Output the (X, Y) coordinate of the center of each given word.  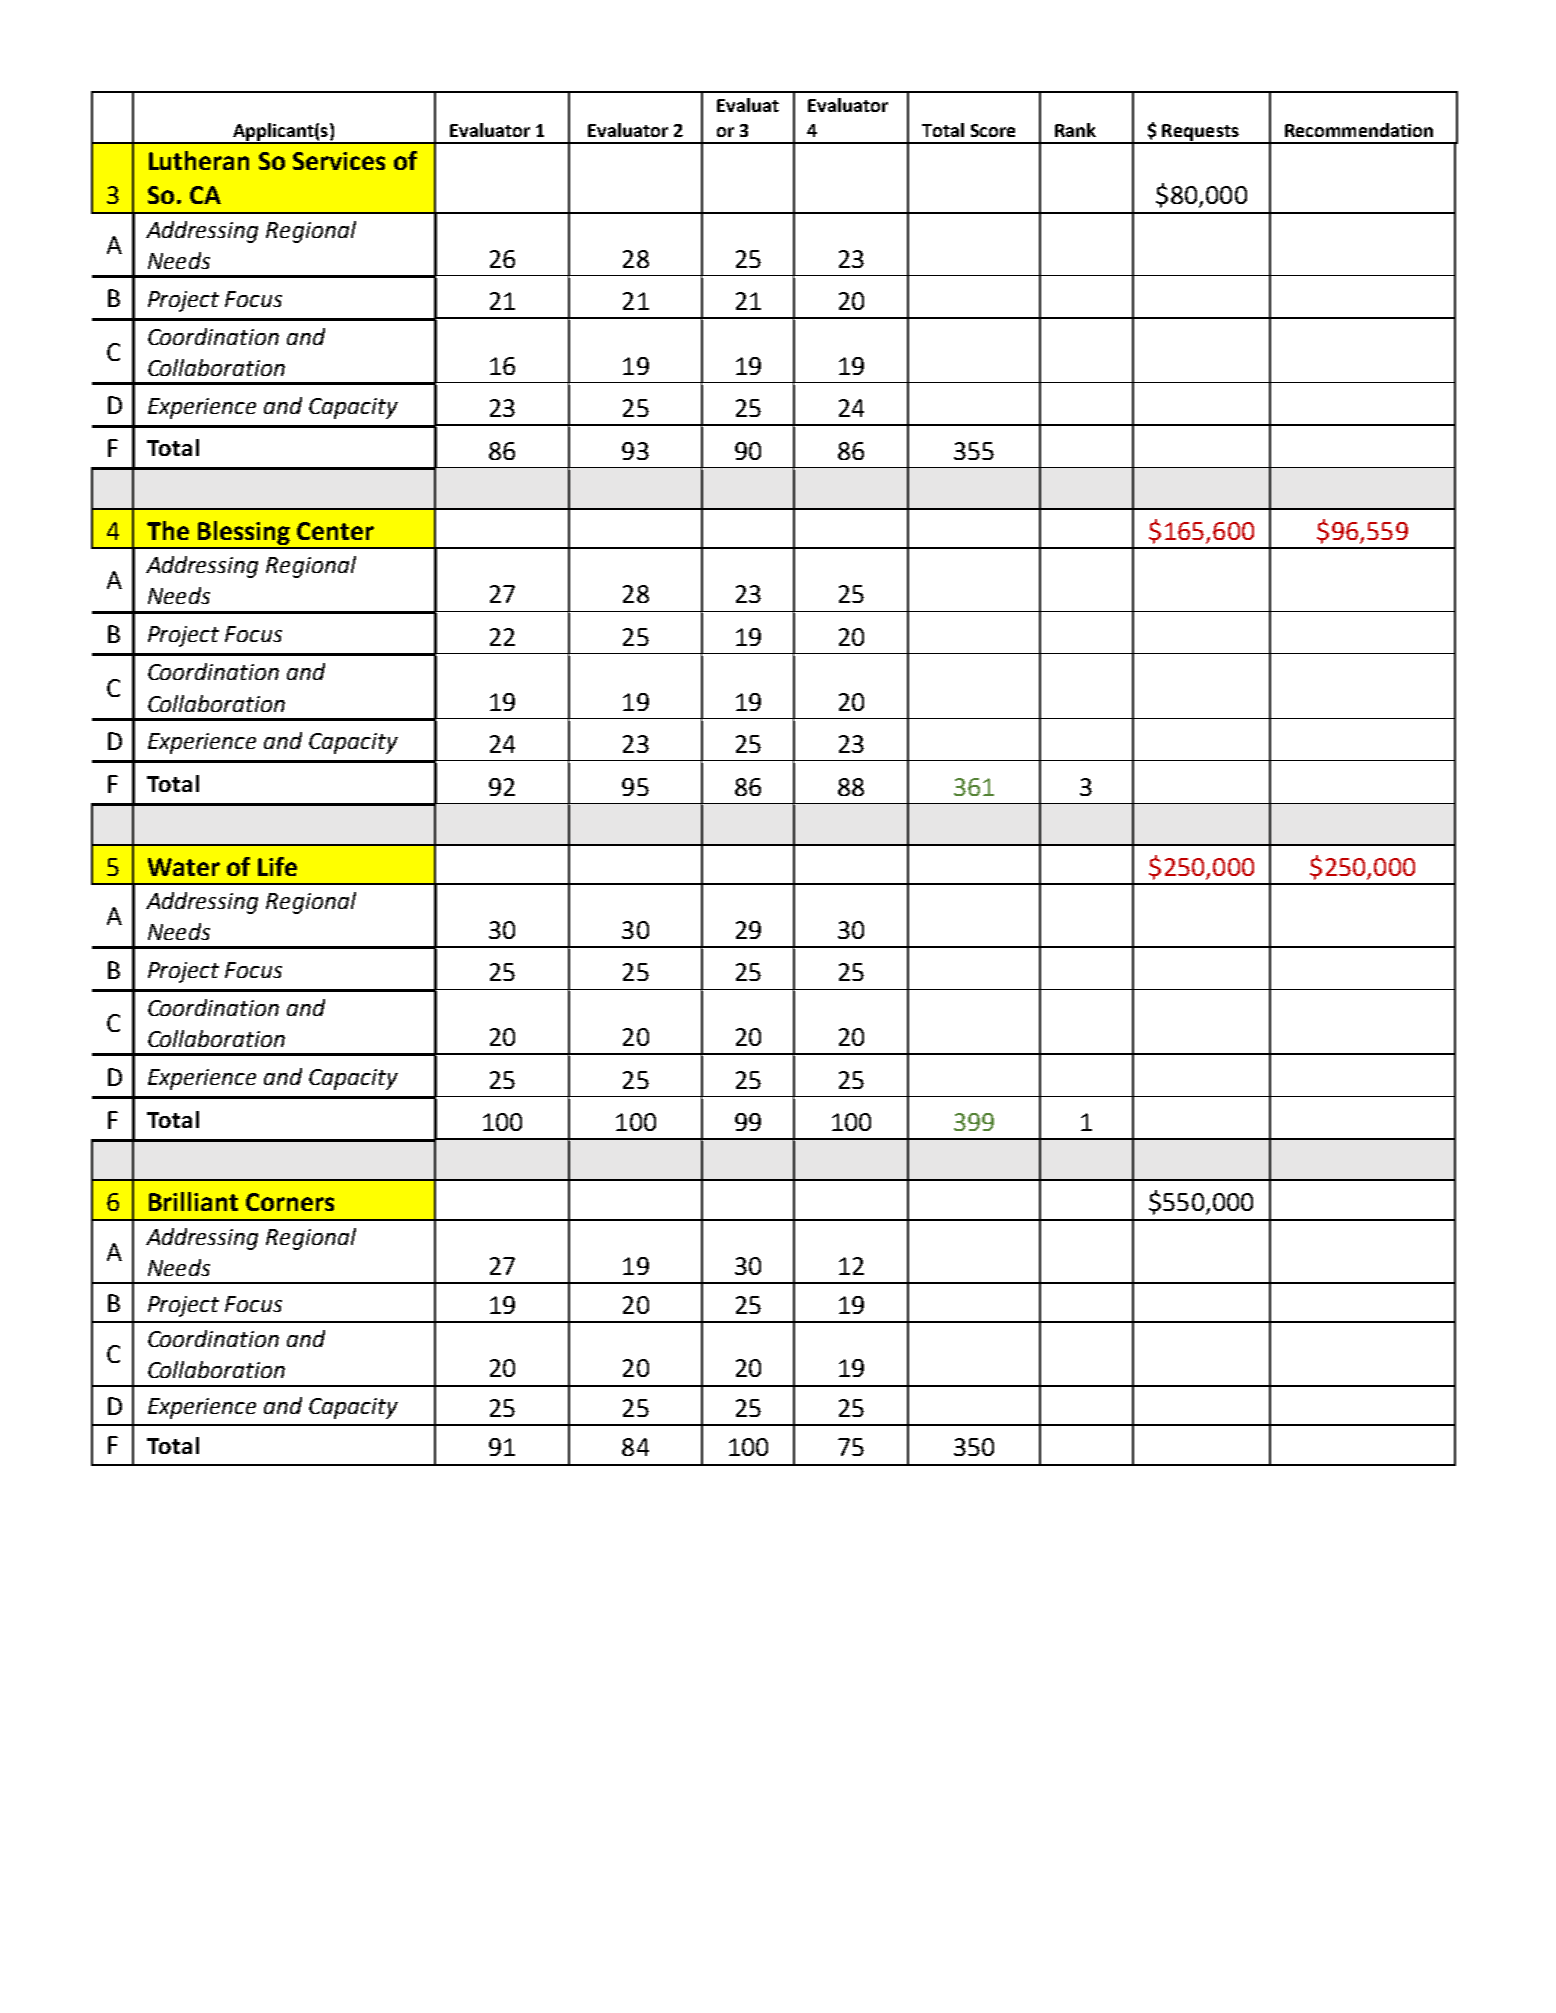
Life (277, 866)
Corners (290, 1202)
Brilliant (193, 1201)
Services (339, 161)
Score (993, 130)
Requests (1201, 133)
